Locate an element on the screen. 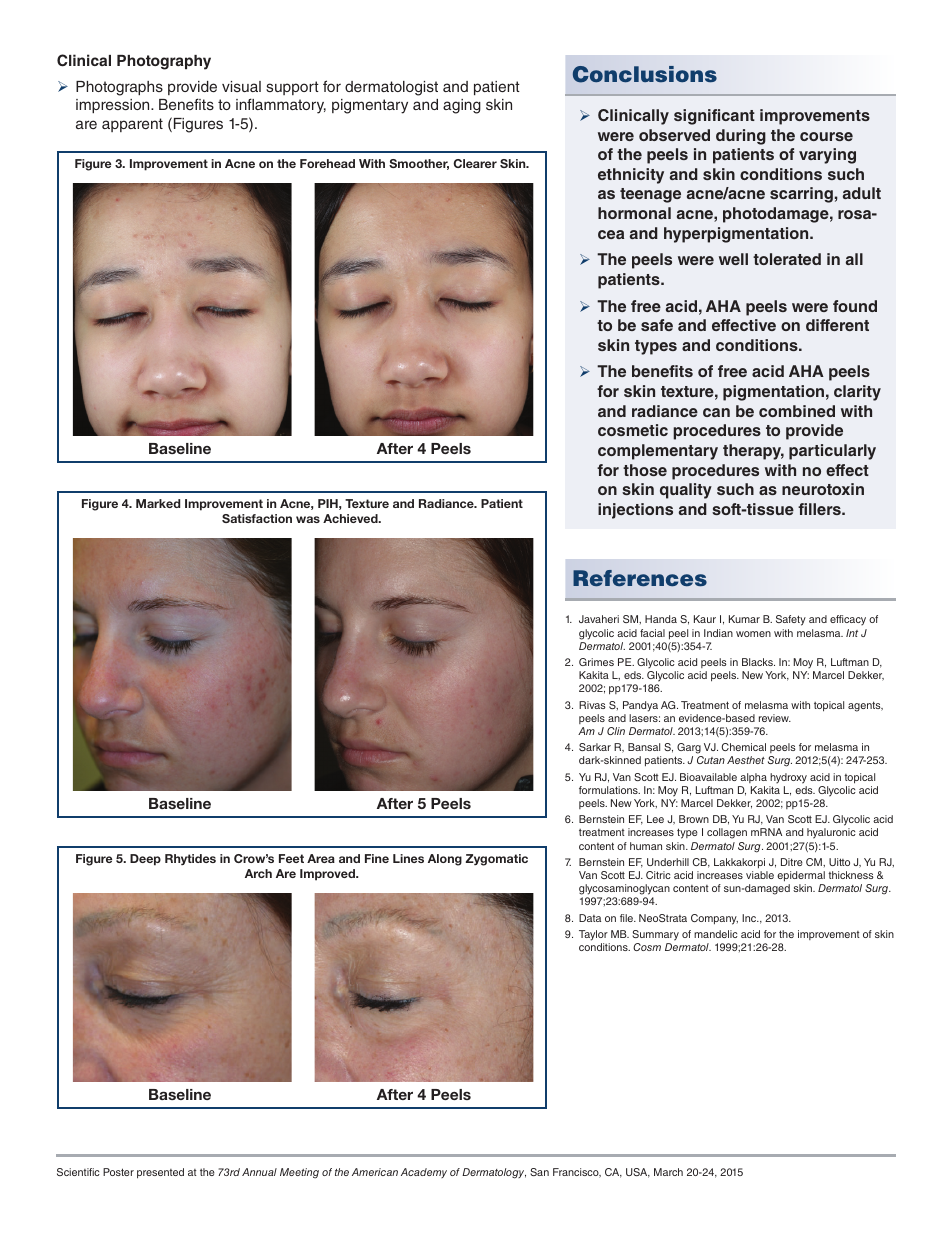 The width and height of the screenshot is (952, 1233). Kumar is located at coordinates (744, 619).
